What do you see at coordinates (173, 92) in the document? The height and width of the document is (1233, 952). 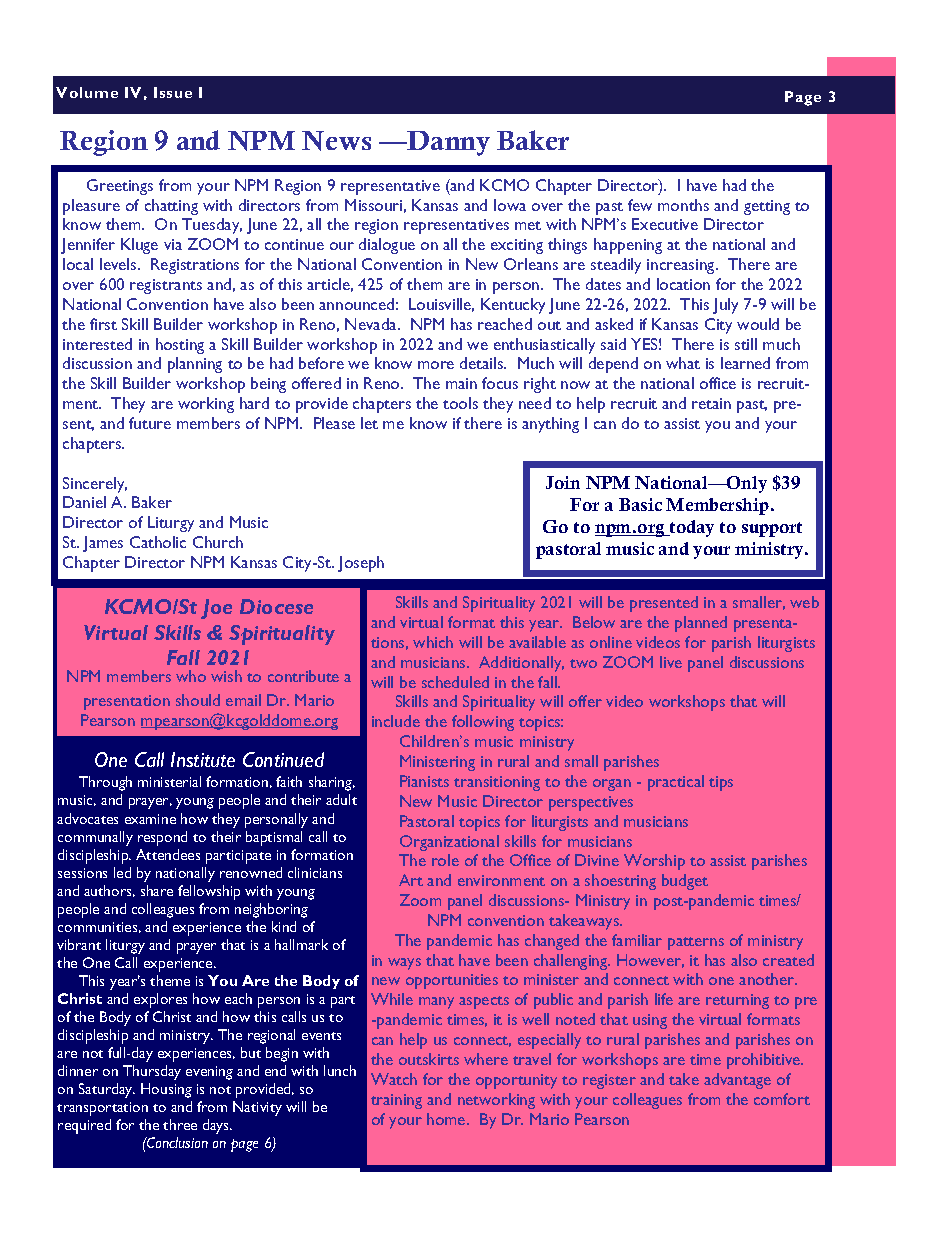 I see `Issue` at bounding box center [173, 92].
